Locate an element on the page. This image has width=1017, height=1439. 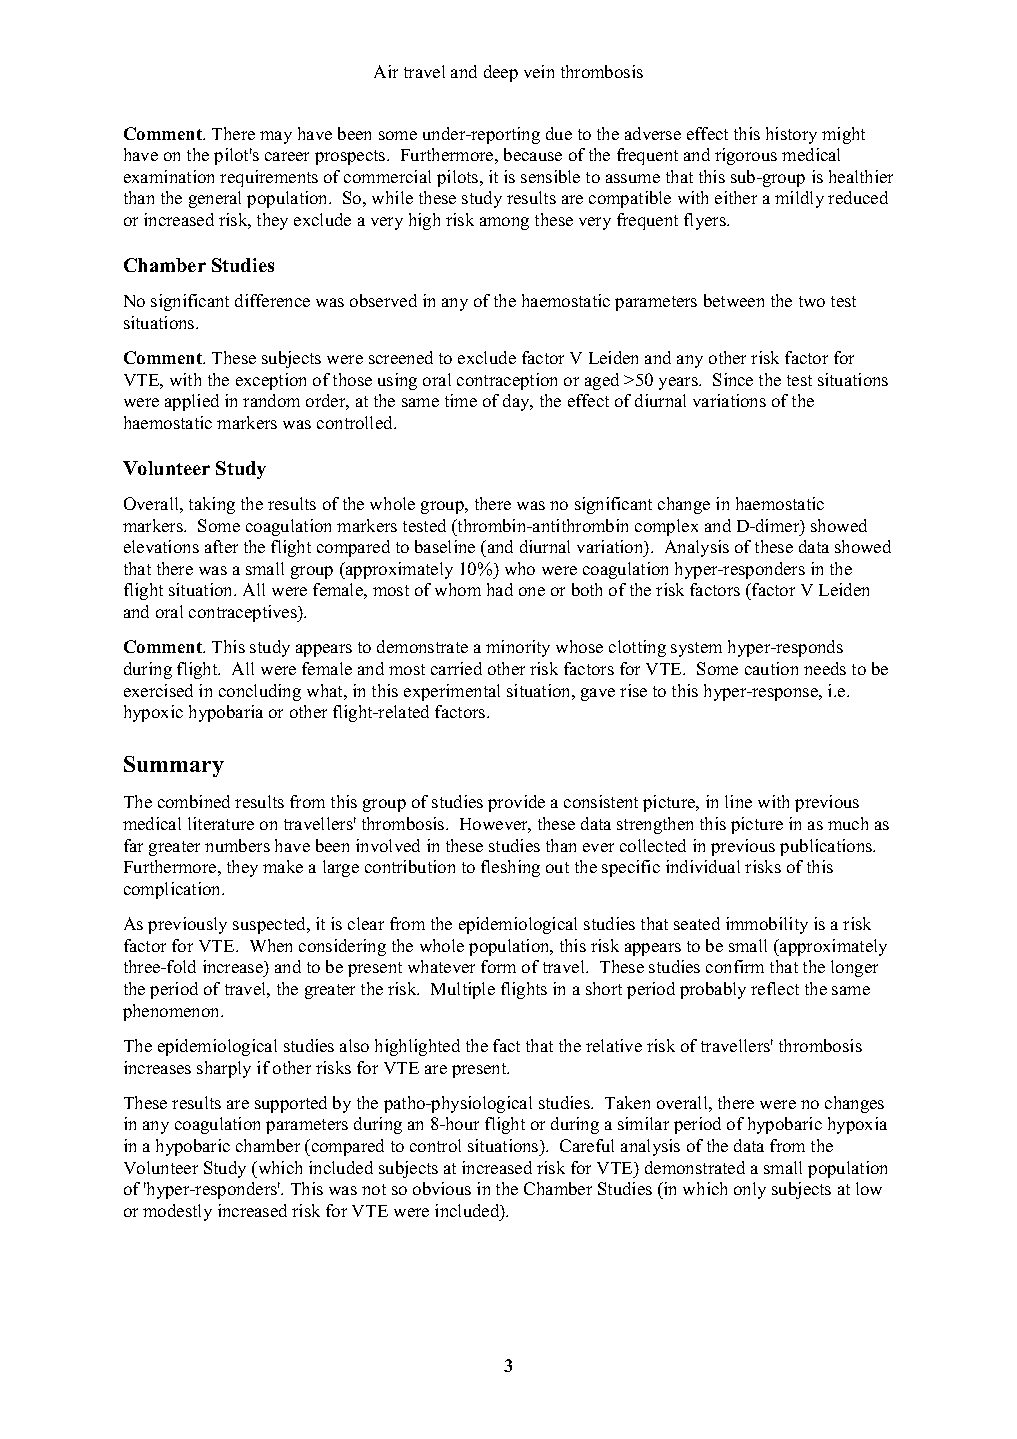
history is located at coordinates (791, 135).
